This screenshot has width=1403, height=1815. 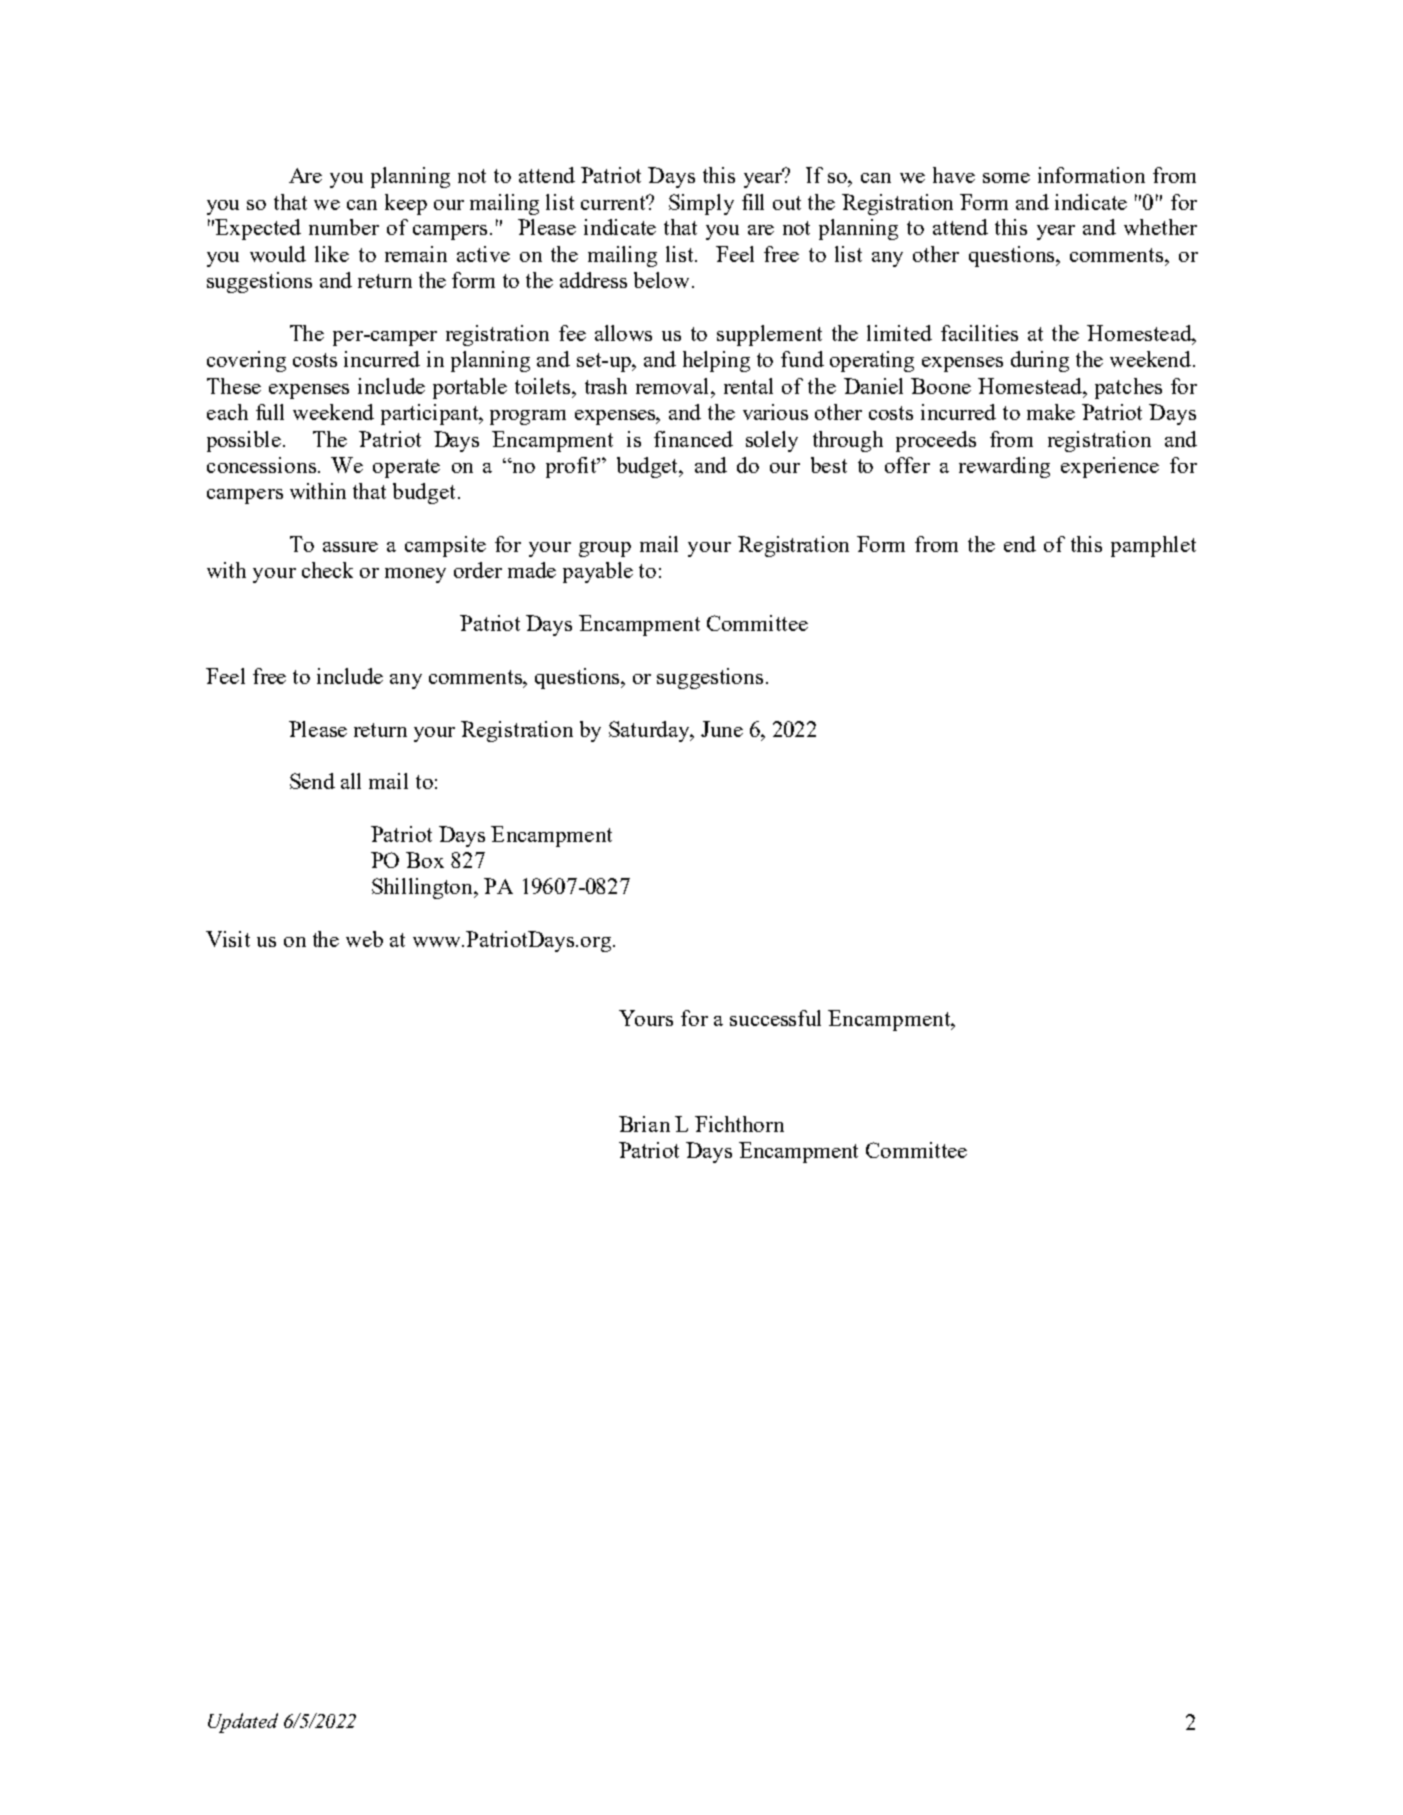 What do you see at coordinates (327, 570) in the screenshot?
I see `check` at bounding box center [327, 570].
